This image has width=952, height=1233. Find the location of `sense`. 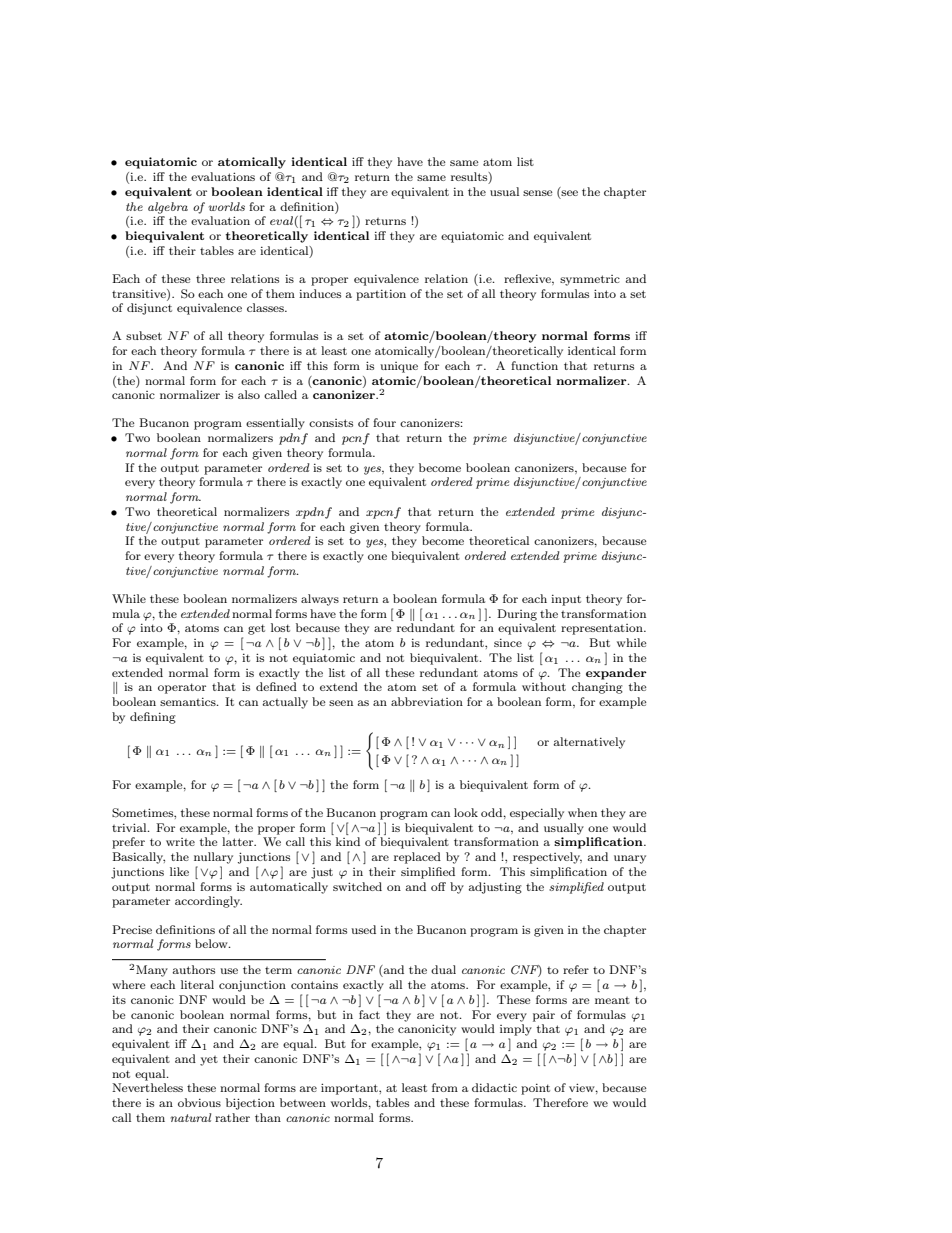

sense is located at coordinates (538, 193).
